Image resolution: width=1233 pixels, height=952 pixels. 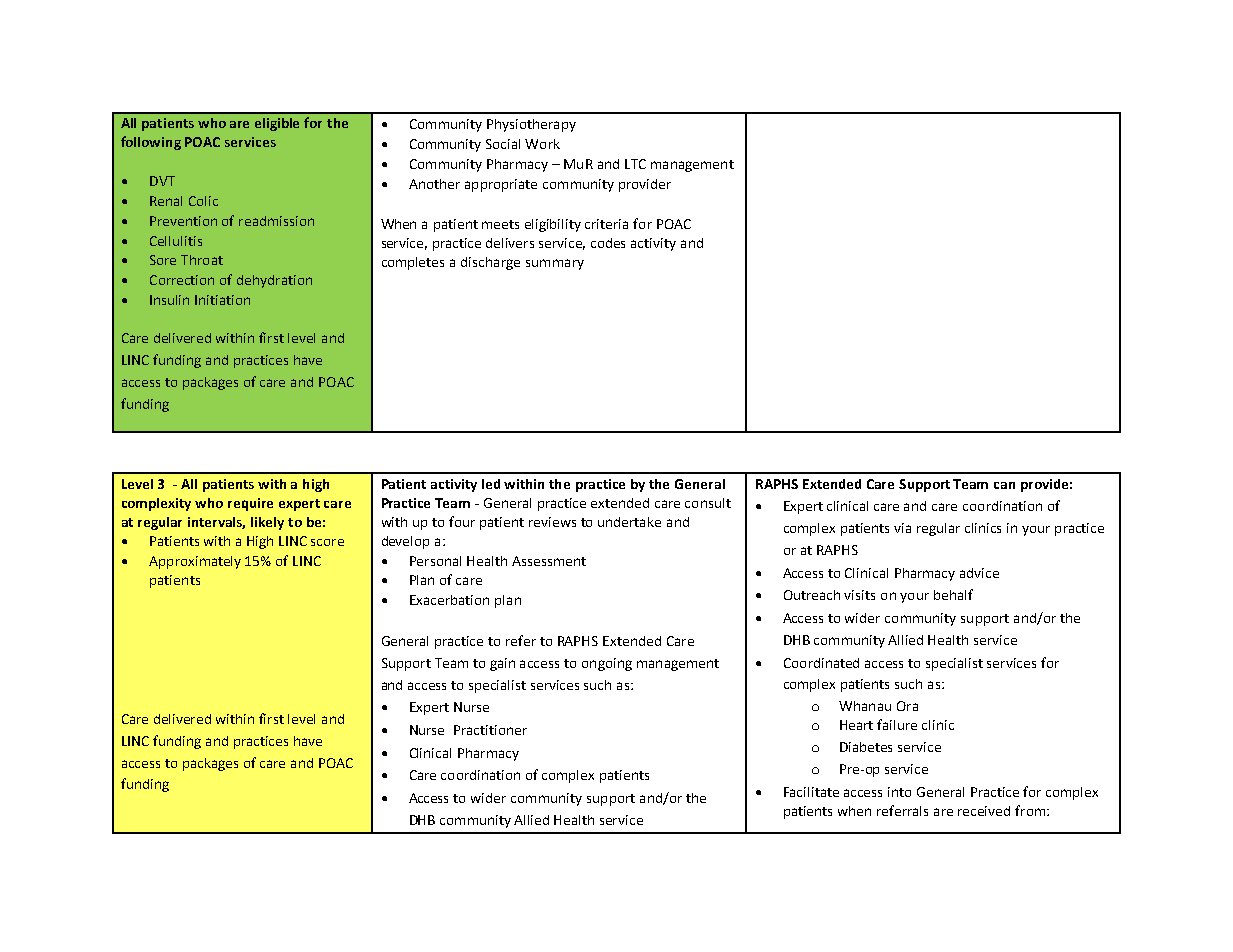 What do you see at coordinates (542, 144) in the document?
I see `Work` at bounding box center [542, 144].
